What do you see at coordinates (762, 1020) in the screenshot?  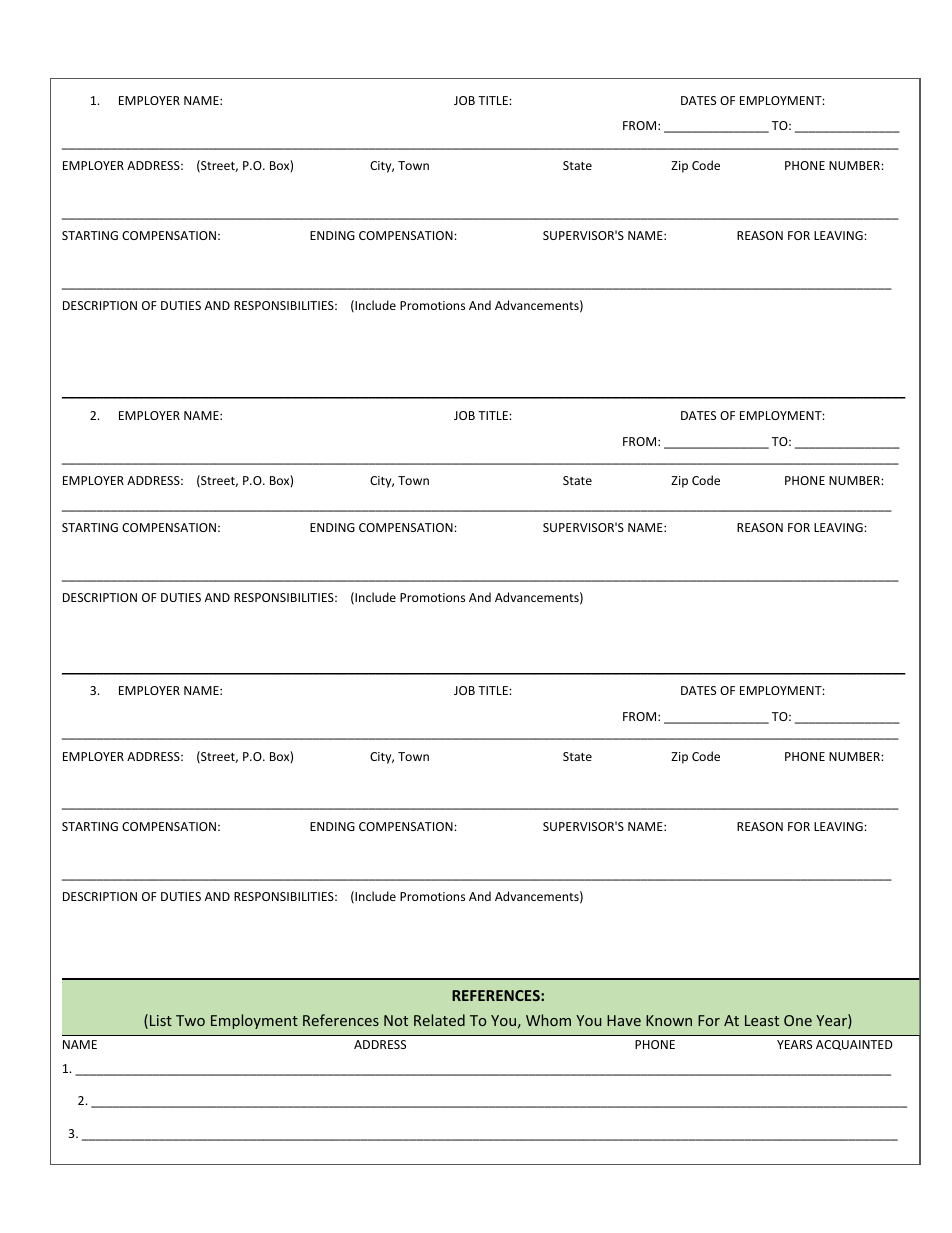 I see `Least` at bounding box center [762, 1020].
